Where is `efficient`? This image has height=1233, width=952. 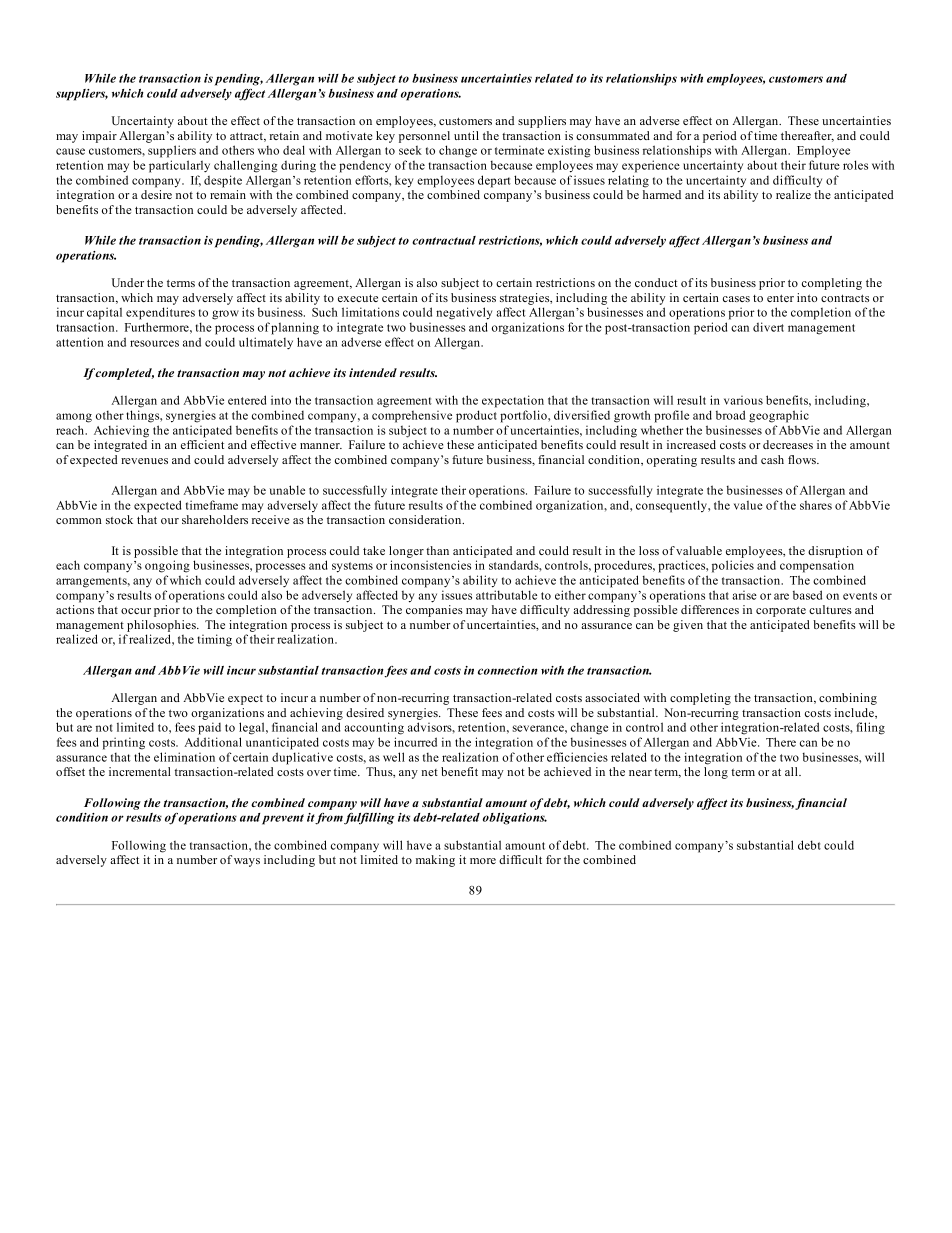
efficient is located at coordinates (202, 444).
